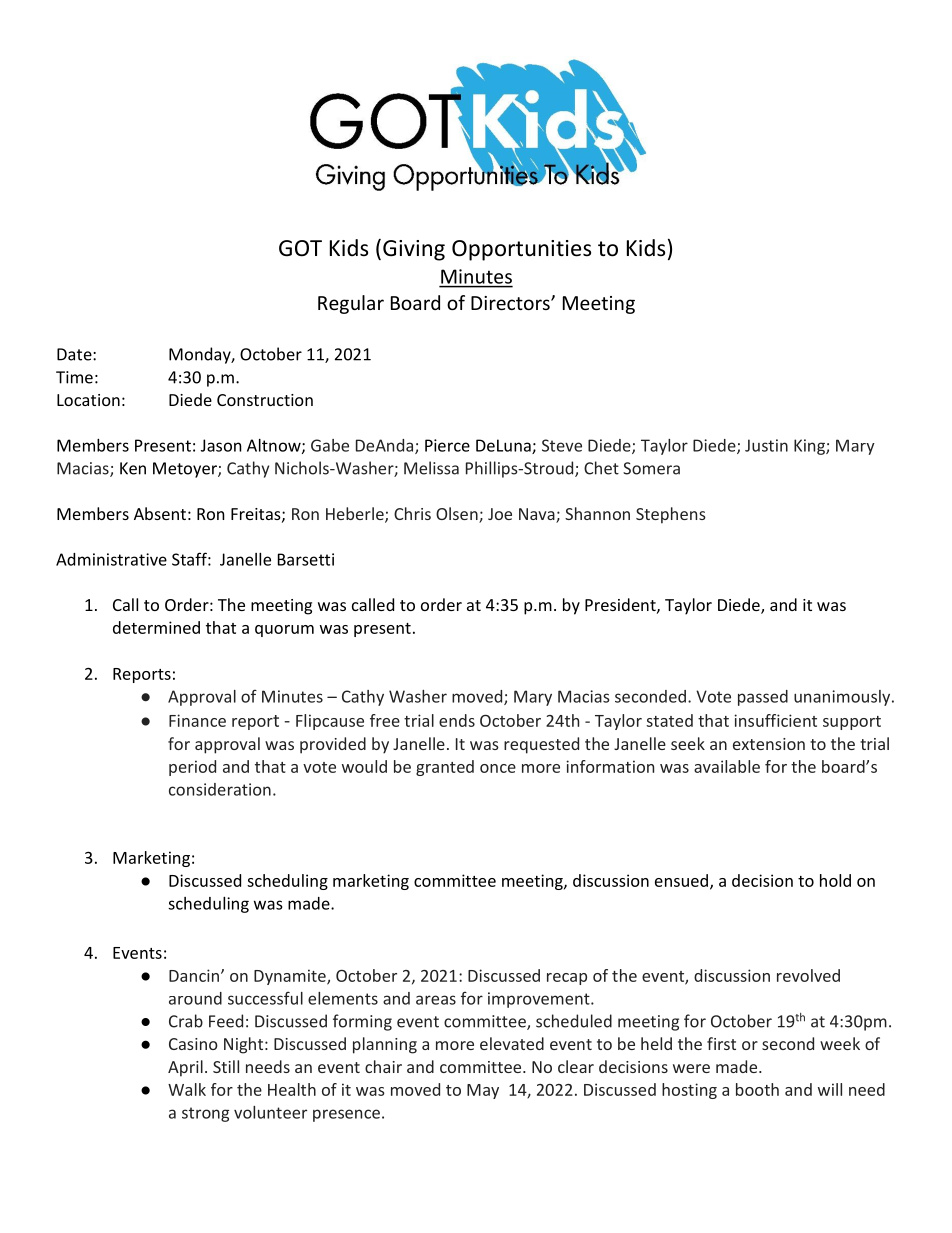 Image resolution: width=952 pixels, height=1233 pixels. Describe the element at coordinates (727, 766) in the image. I see `available` at that location.
